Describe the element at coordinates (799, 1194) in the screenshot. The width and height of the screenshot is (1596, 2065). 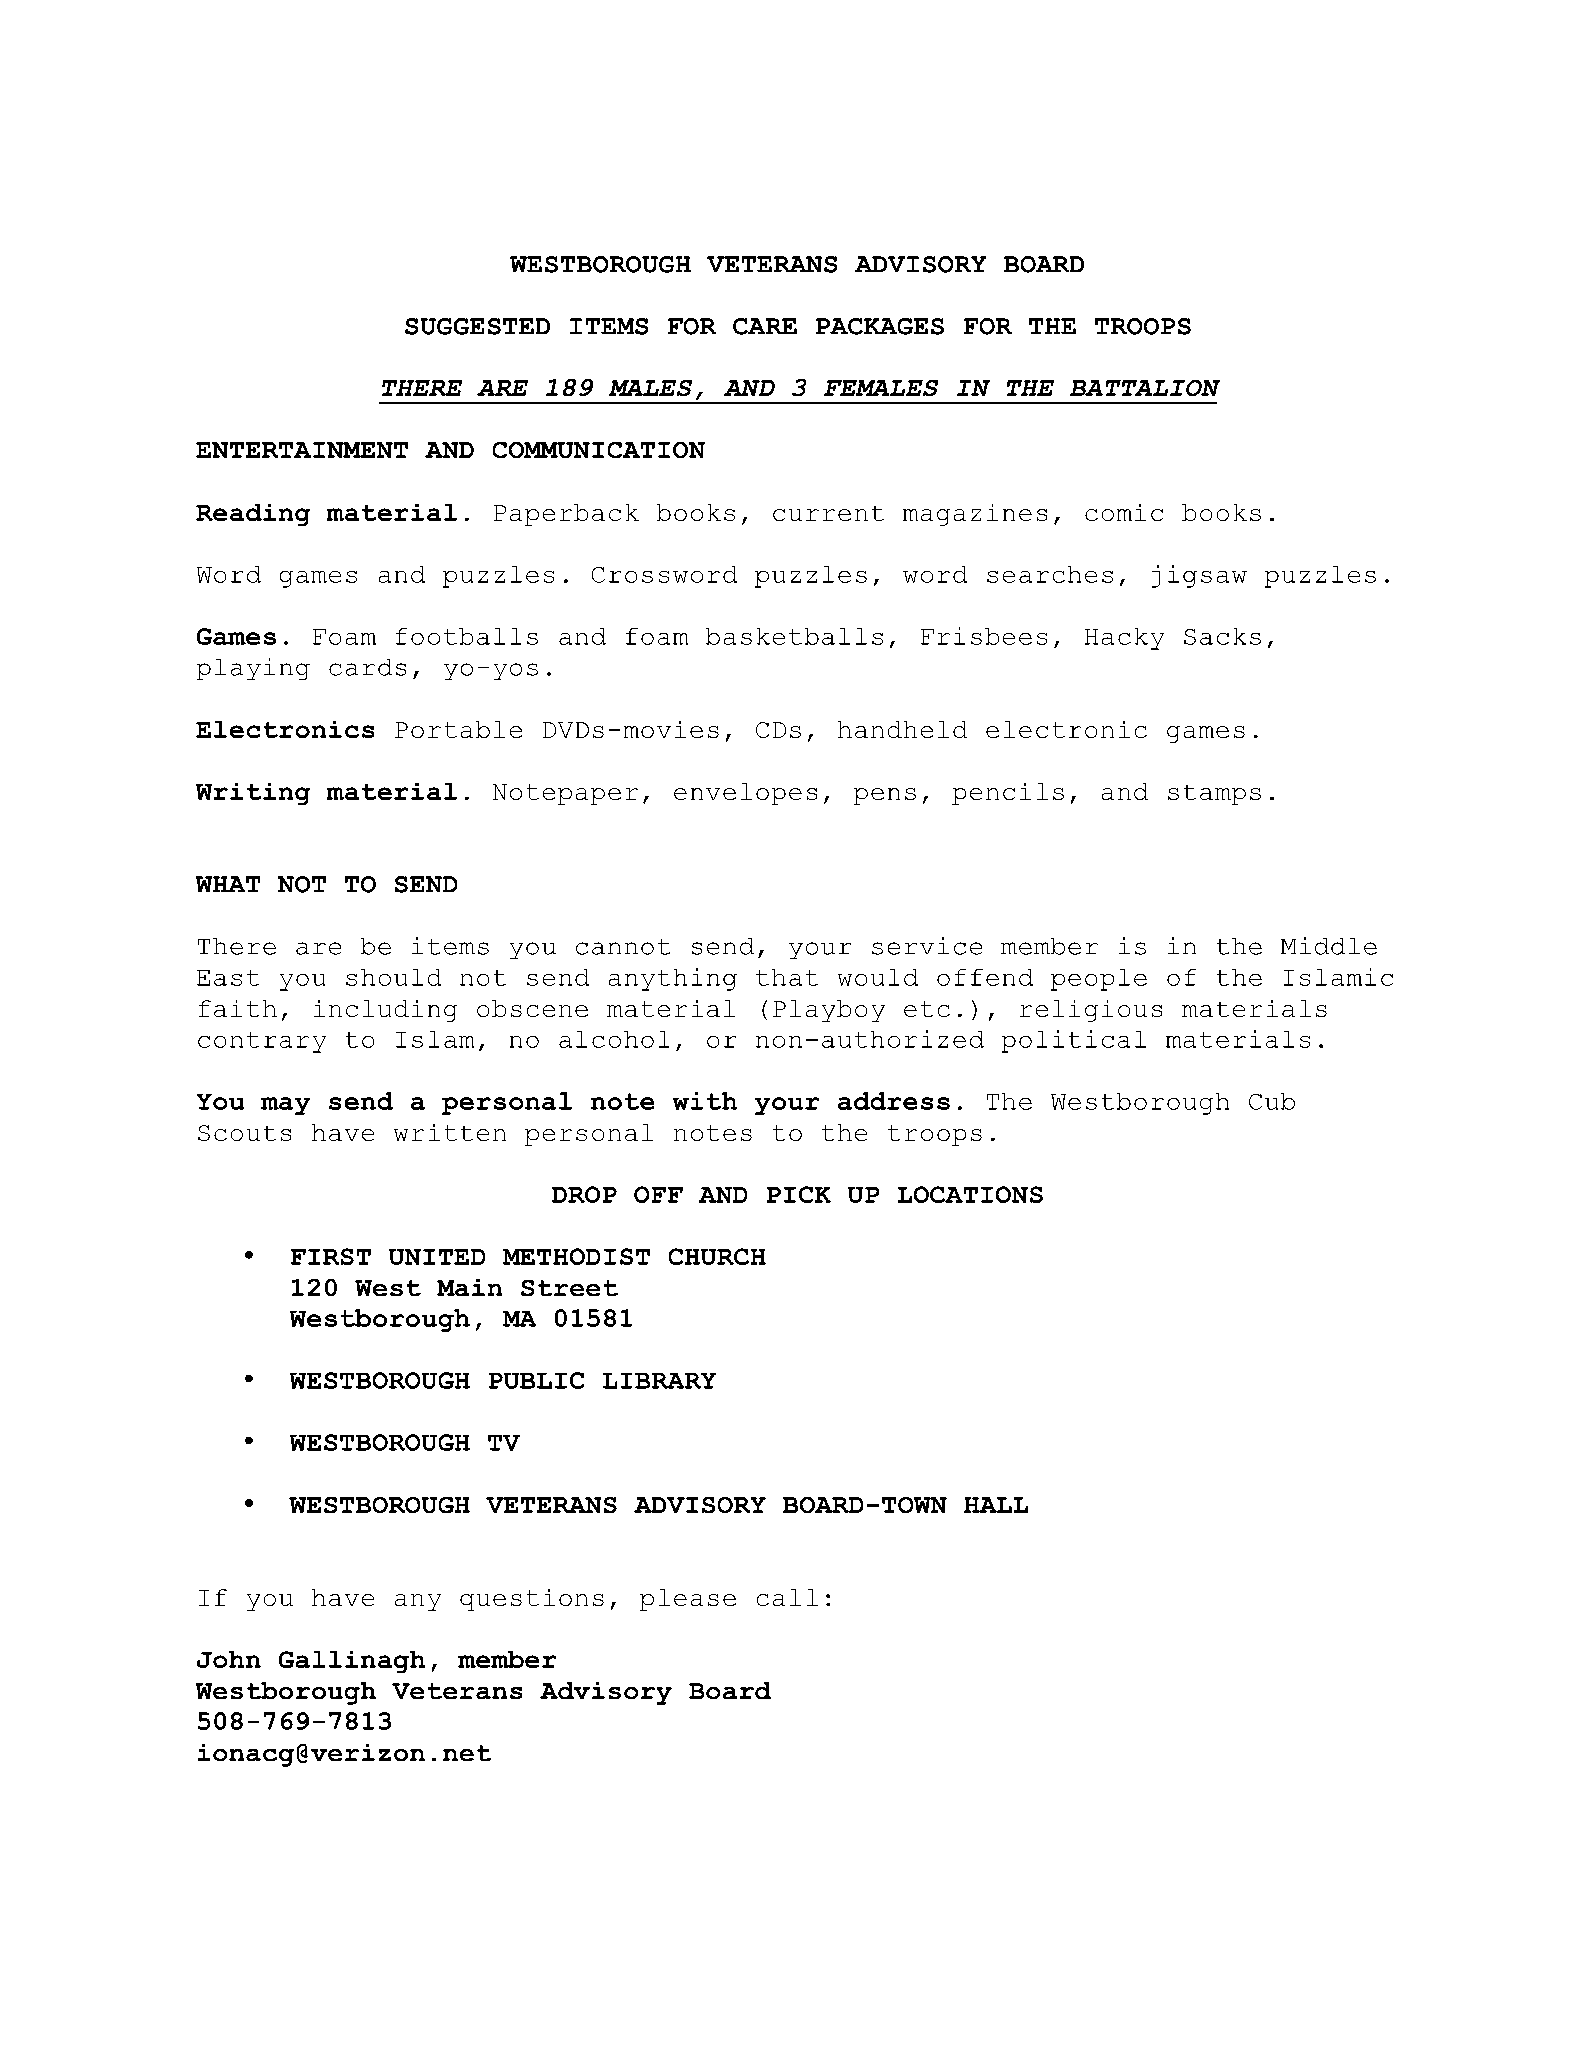
I see `PICK` at that location.
